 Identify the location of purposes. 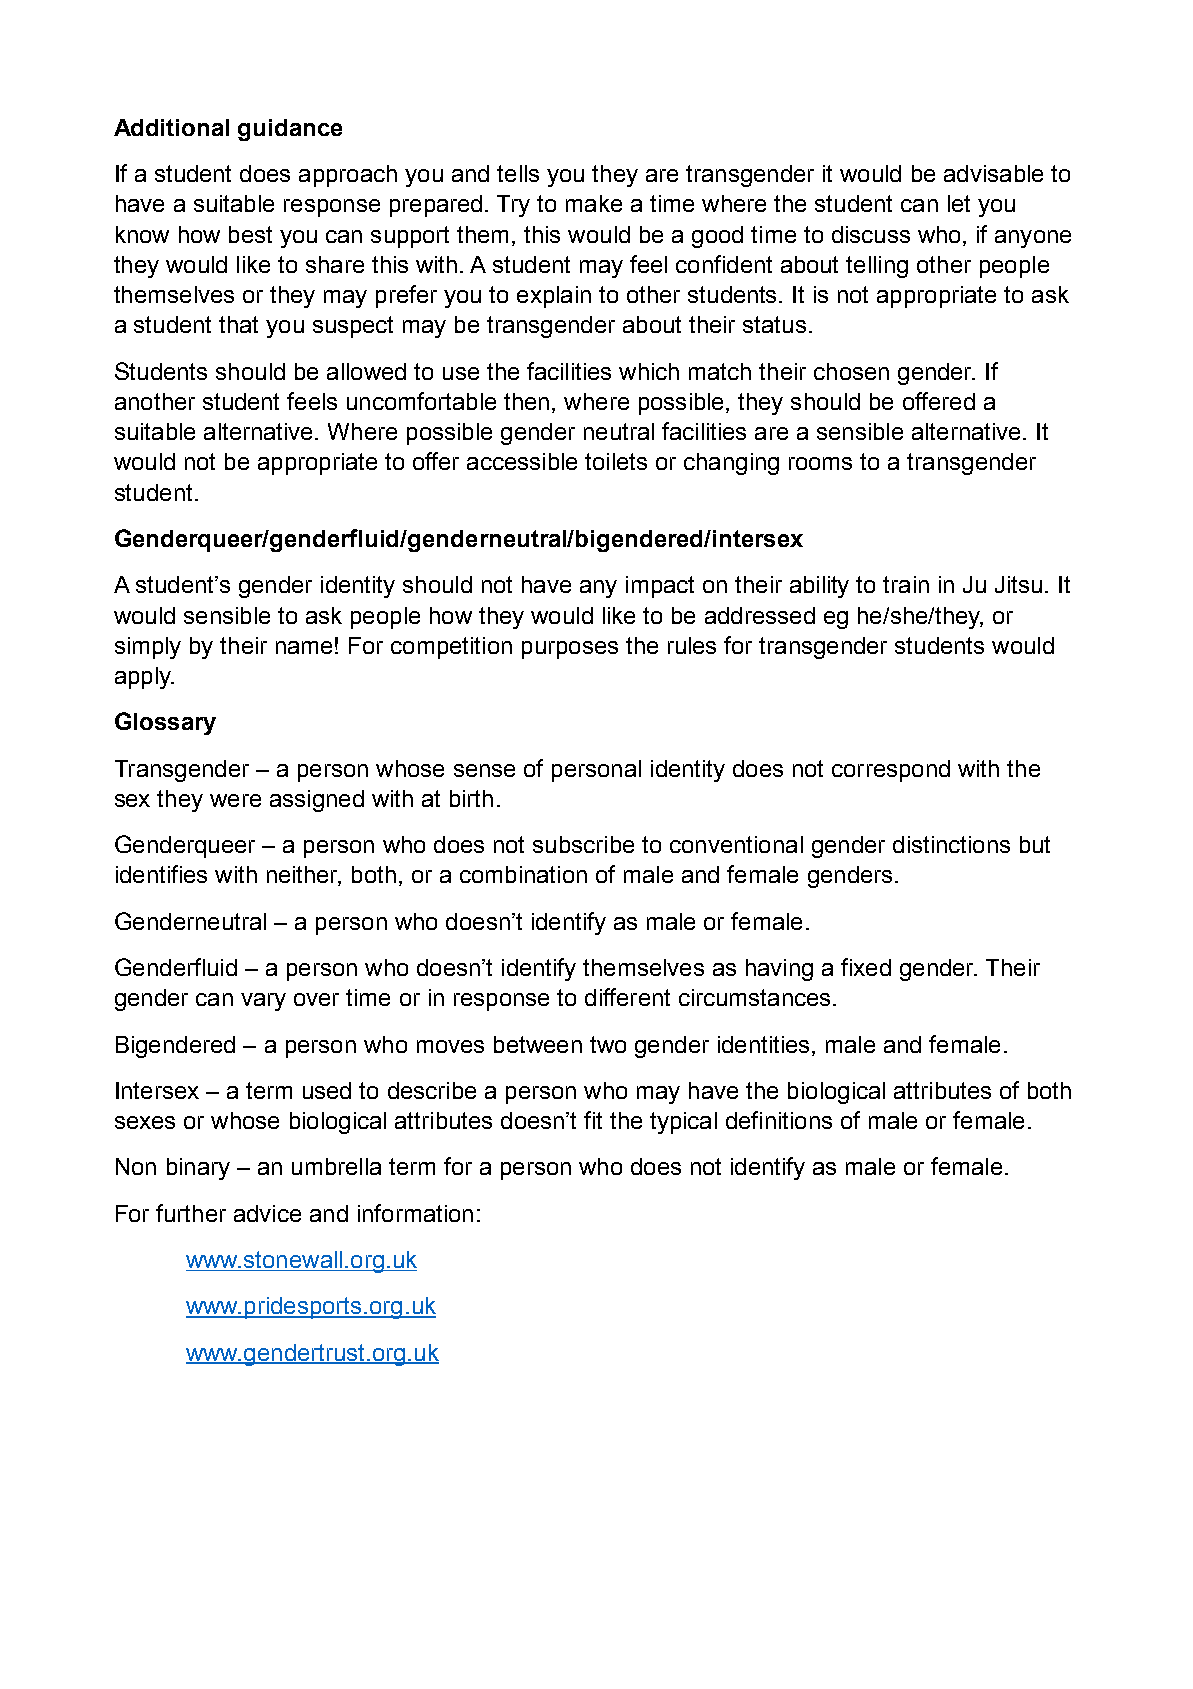
(570, 650).
